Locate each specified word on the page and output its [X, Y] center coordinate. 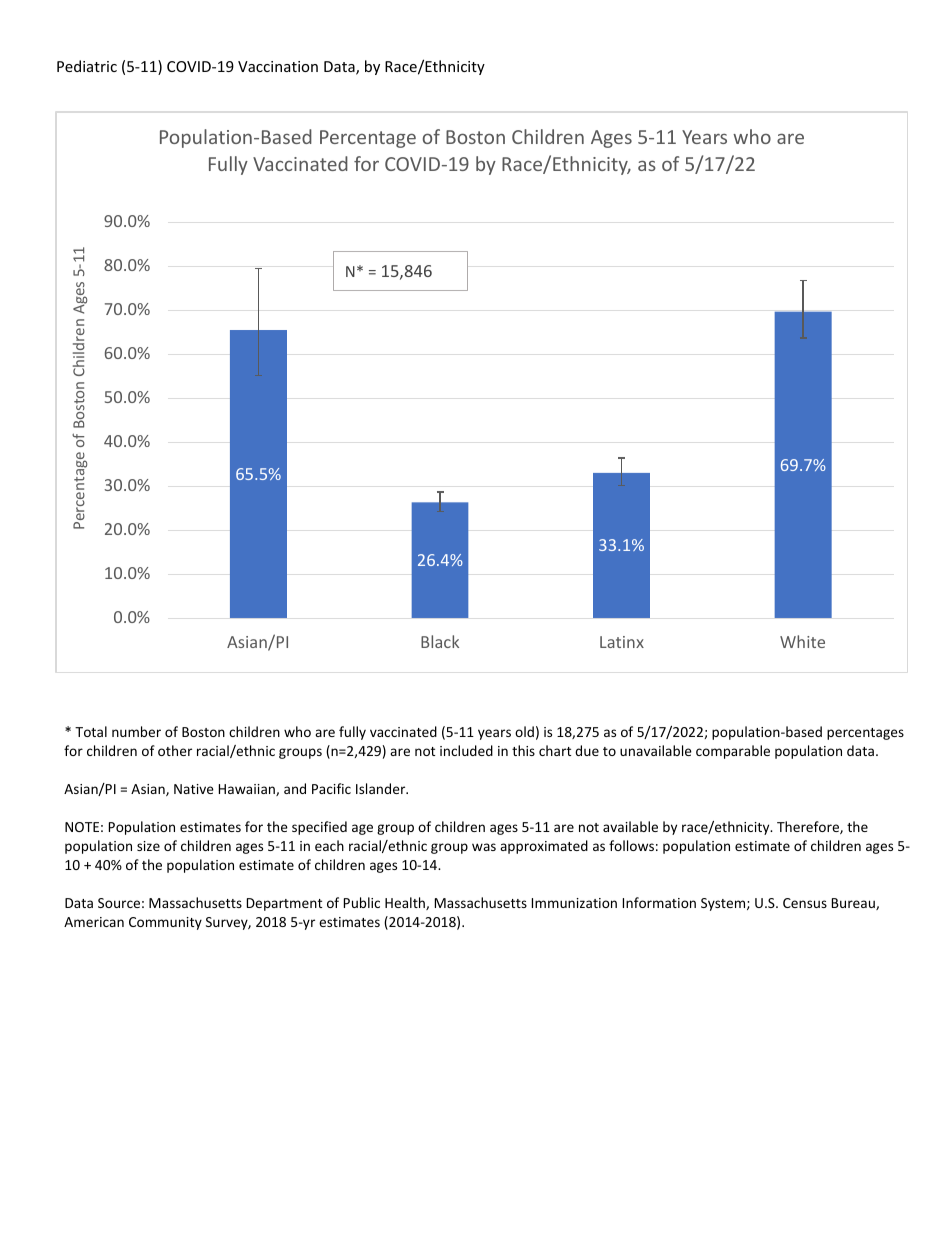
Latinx [622, 642]
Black [440, 641]
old [524, 731]
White [802, 641]
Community [165, 923]
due [587, 750]
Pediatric [87, 66]
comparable [733, 752]
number [136, 731]
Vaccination [278, 66]
